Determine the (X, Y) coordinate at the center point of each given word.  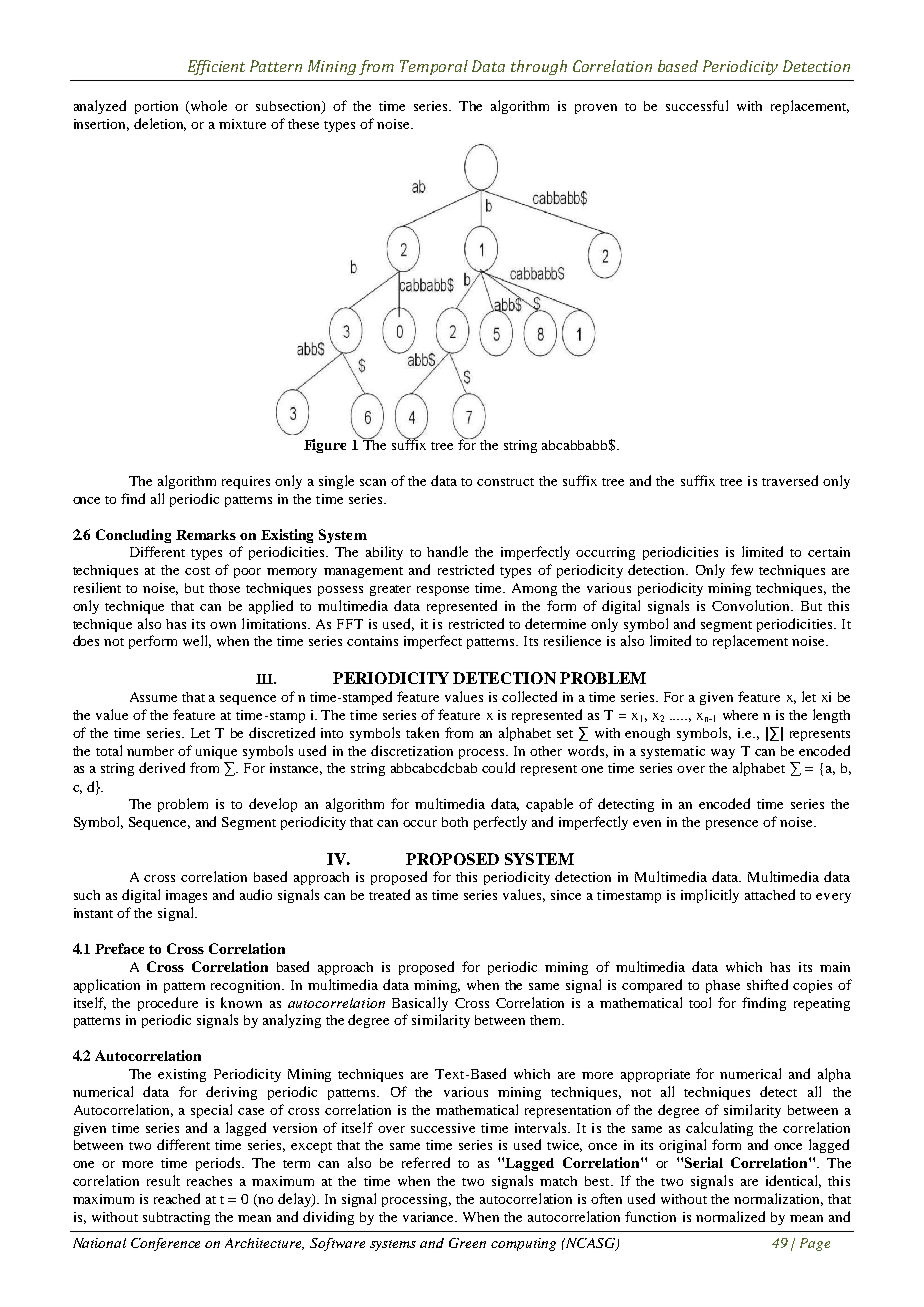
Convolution (752, 605)
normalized (730, 1216)
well (197, 641)
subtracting (176, 1218)
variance (430, 1217)
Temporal (434, 67)
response (443, 591)
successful (697, 105)
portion (156, 107)
